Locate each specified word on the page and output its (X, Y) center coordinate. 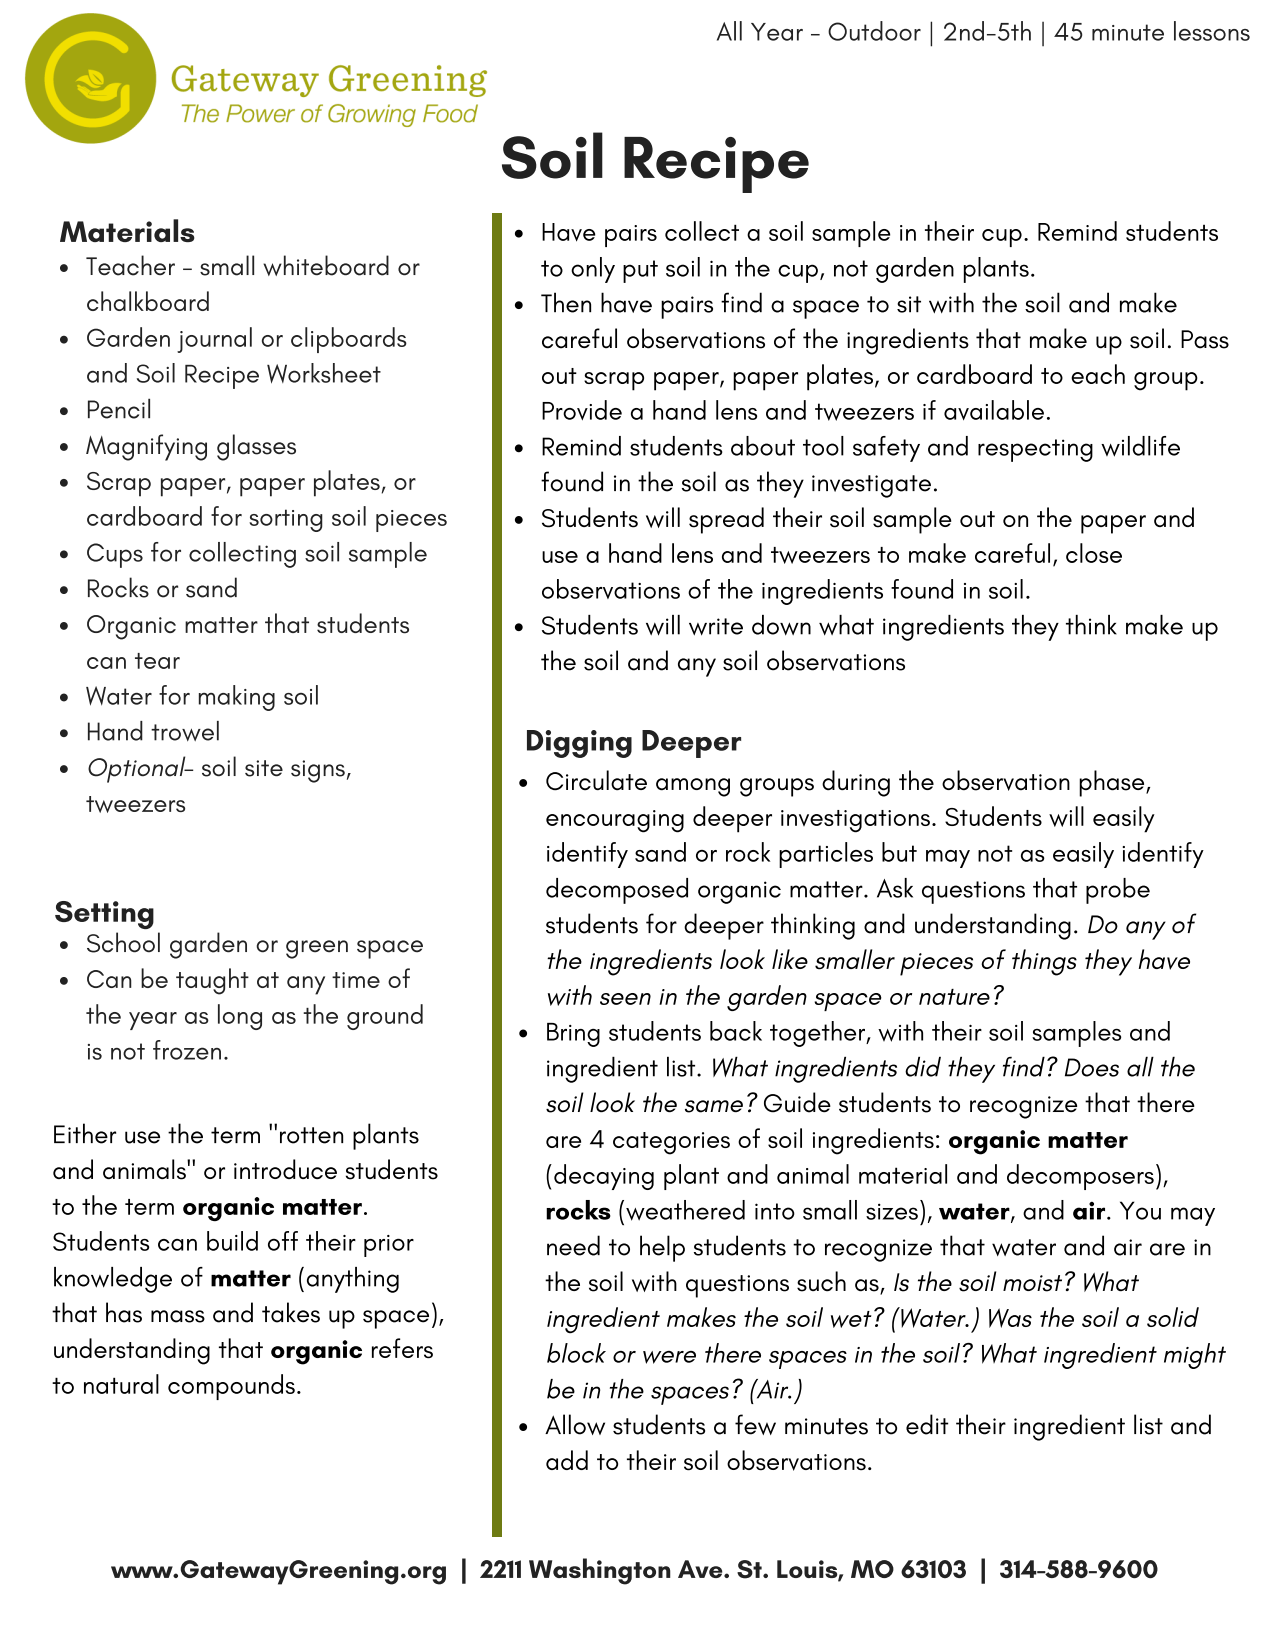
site (264, 768)
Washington (600, 1571)
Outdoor (874, 31)
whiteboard (326, 265)
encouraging (615, 821)
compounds (231, 1387)
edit (927, 1424)
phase (1113, 783)
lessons (1212, 31)
